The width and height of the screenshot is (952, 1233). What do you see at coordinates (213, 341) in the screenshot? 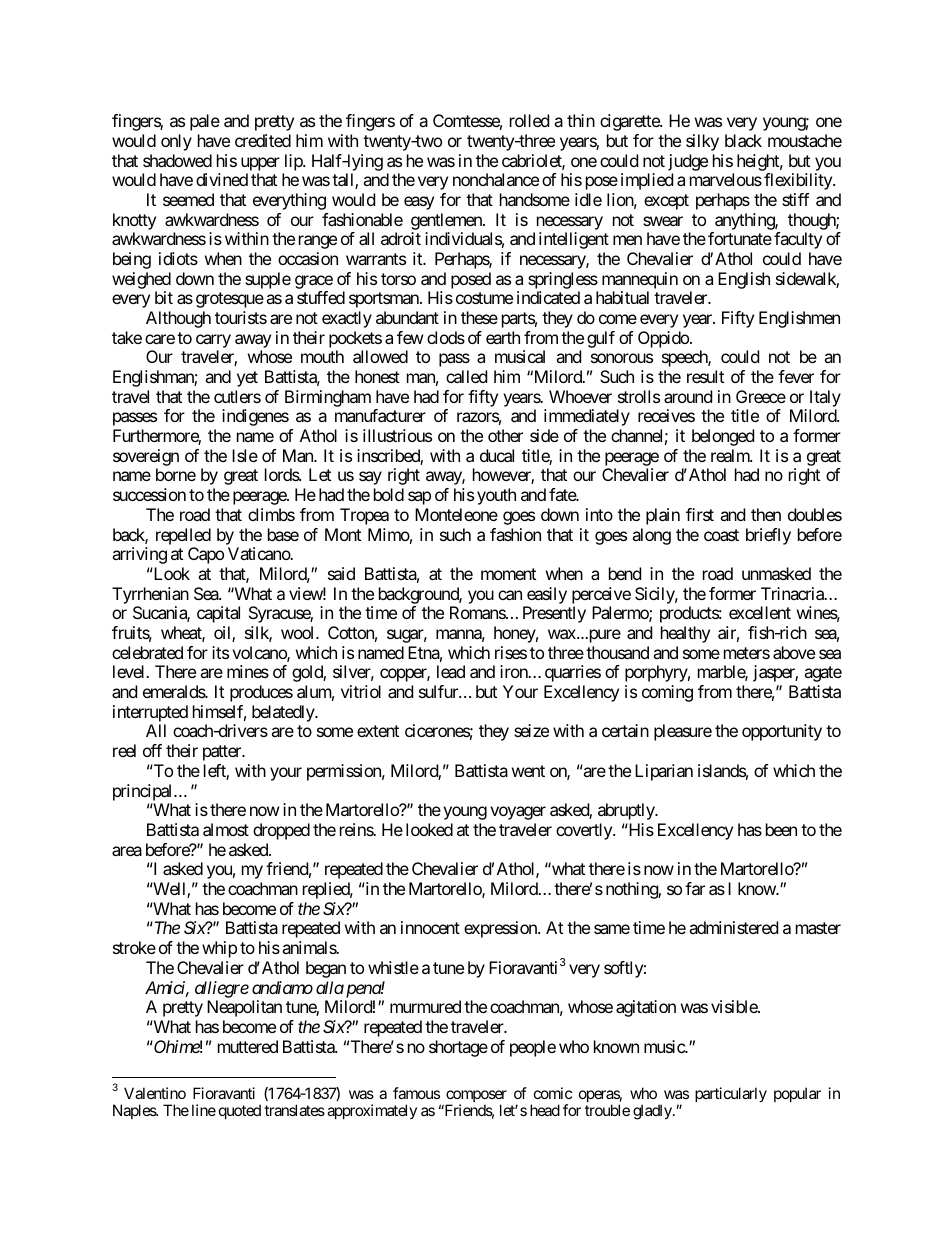
I see `carry` at bounding box center [213, 341].
